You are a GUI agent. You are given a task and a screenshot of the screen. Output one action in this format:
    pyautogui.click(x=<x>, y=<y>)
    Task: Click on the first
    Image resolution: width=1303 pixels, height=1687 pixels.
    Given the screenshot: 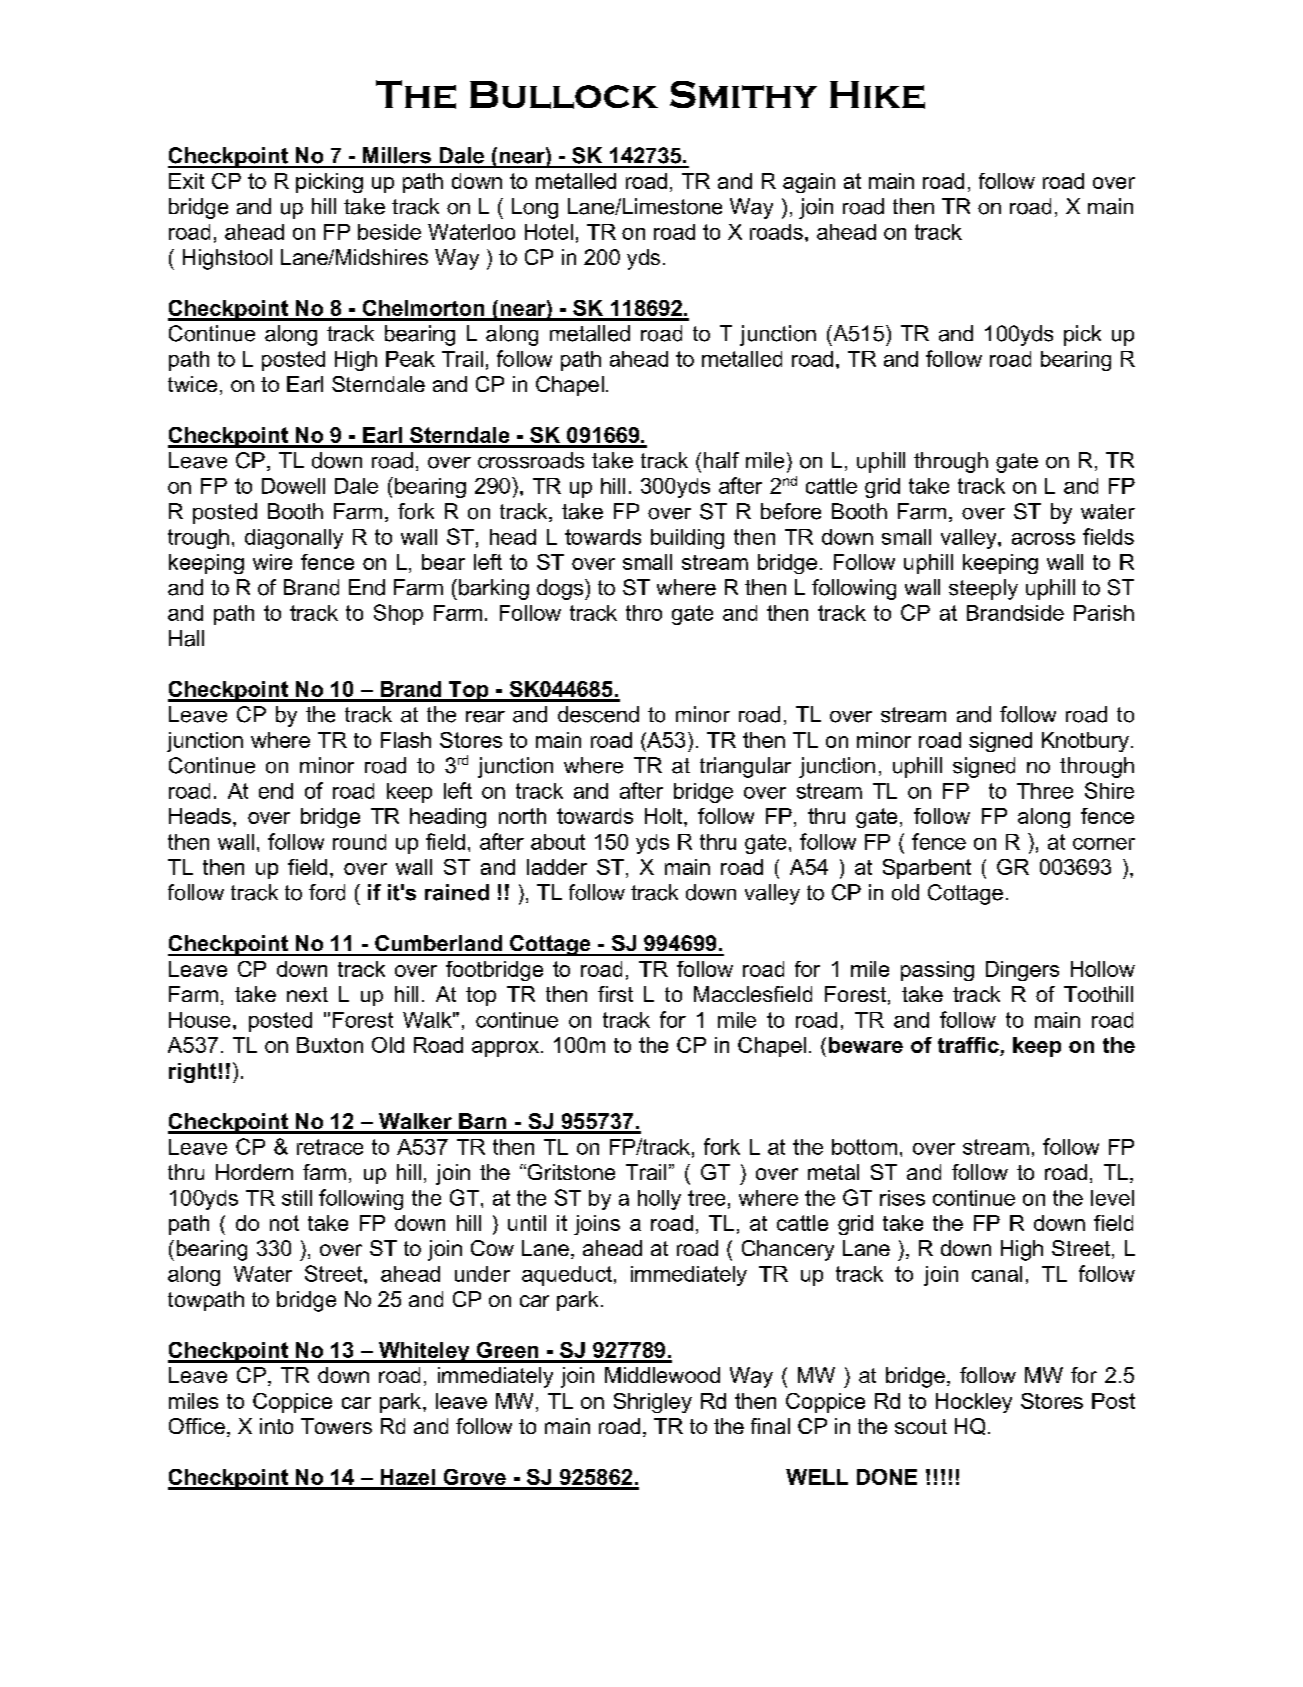 What is the action you would take?
    pyautogui.click(x=615, y=994)
